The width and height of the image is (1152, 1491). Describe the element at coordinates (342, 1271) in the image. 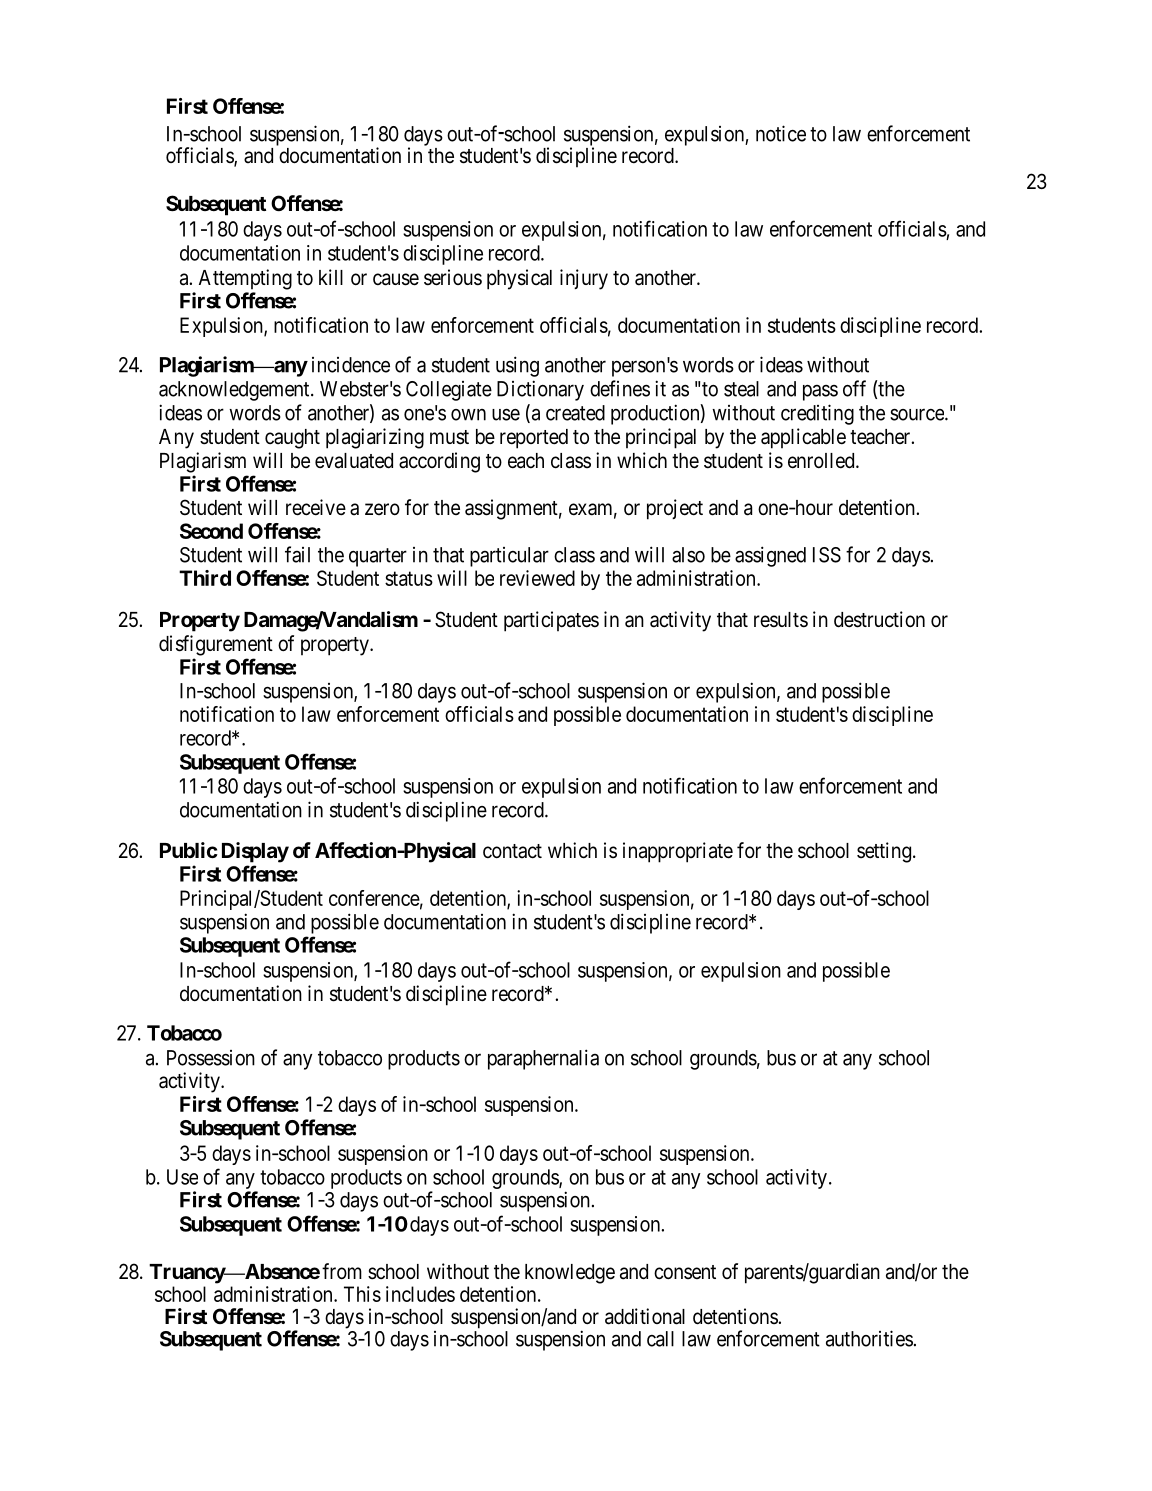

I see `from` at that location.
